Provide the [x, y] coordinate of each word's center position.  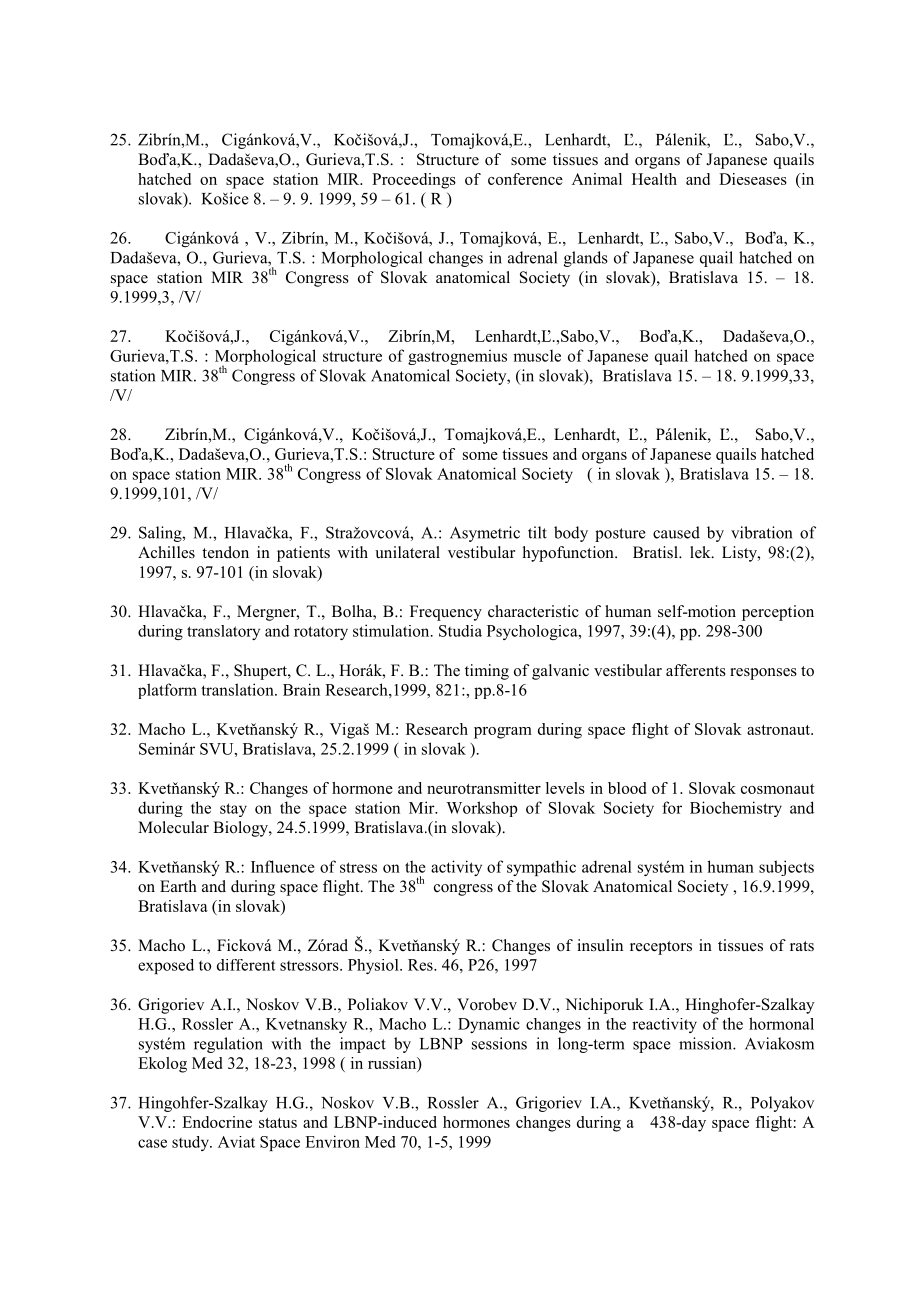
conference [525, 179]
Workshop [482, 809]
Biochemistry [736, 809]
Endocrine [217, 1122]
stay [233, 810]
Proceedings [414, 181]
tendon [225, 552]
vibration [761, 532]
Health [654, 179]
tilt [537, 532]
